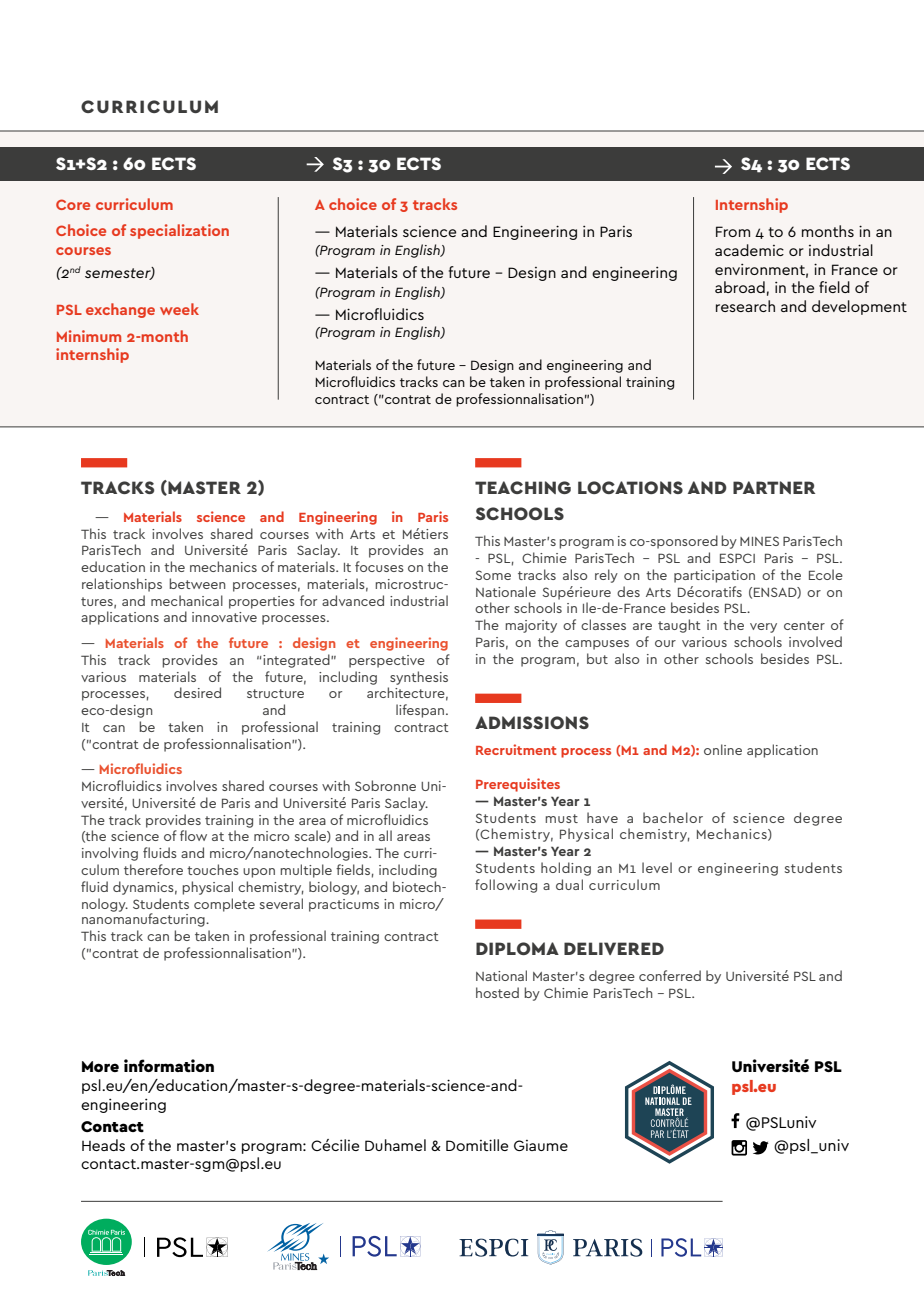 The width and height of the screenshot is (924, 1308). What do you see at coordinates (733, 231) in the screenshot?
I see `From` at bounding box center [733, 231].
